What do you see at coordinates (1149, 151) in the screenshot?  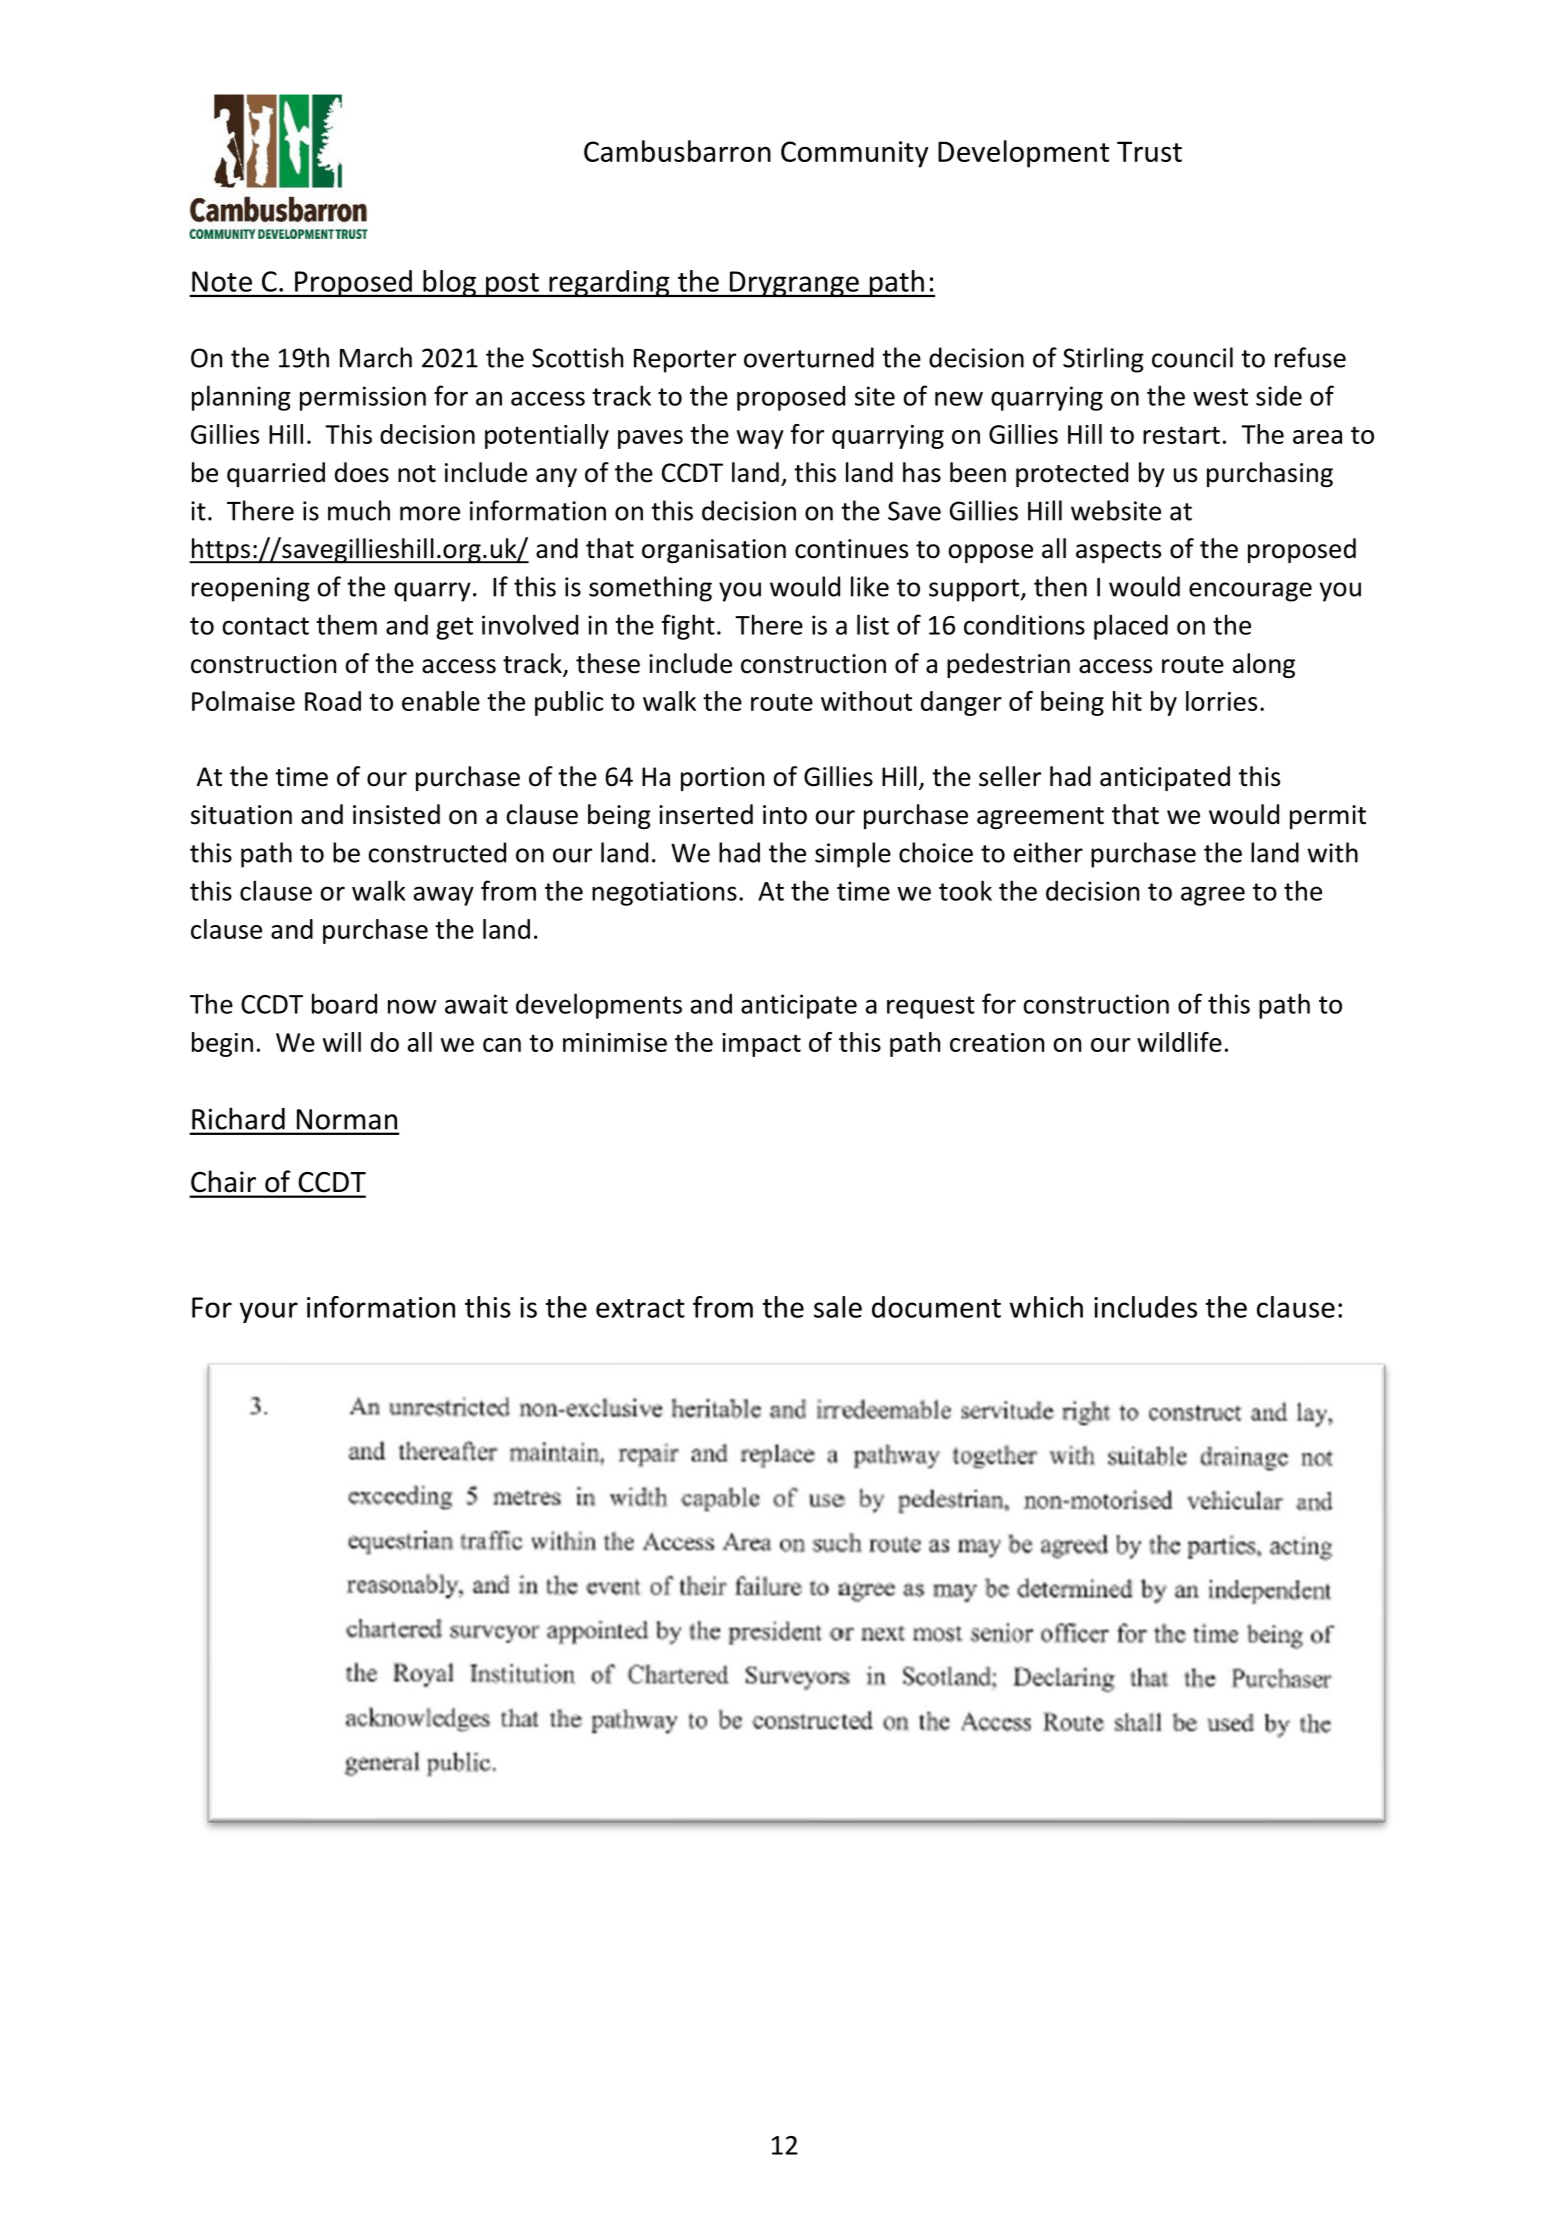 I see `Trust` at bounding box center [1149, 151].
